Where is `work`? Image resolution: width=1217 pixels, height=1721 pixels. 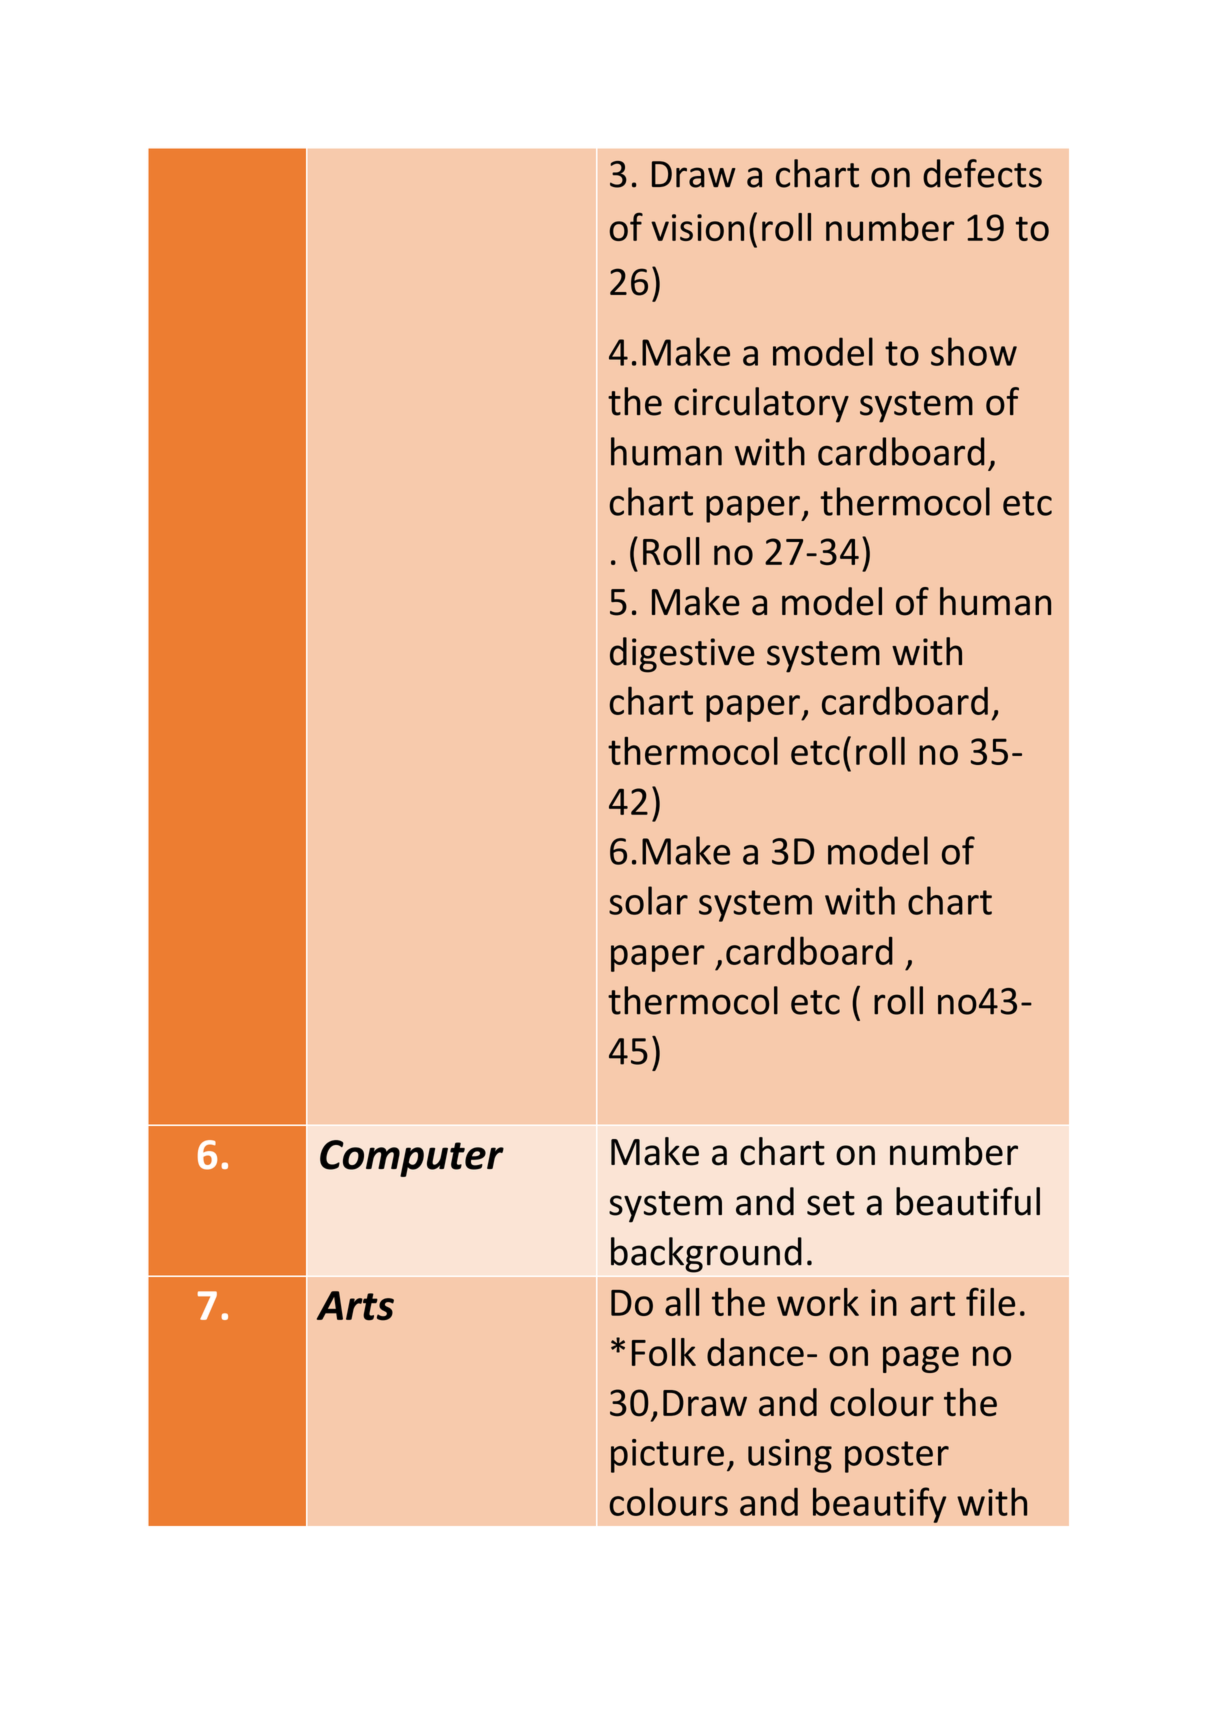
work is located at coordinates (818, 1302).
